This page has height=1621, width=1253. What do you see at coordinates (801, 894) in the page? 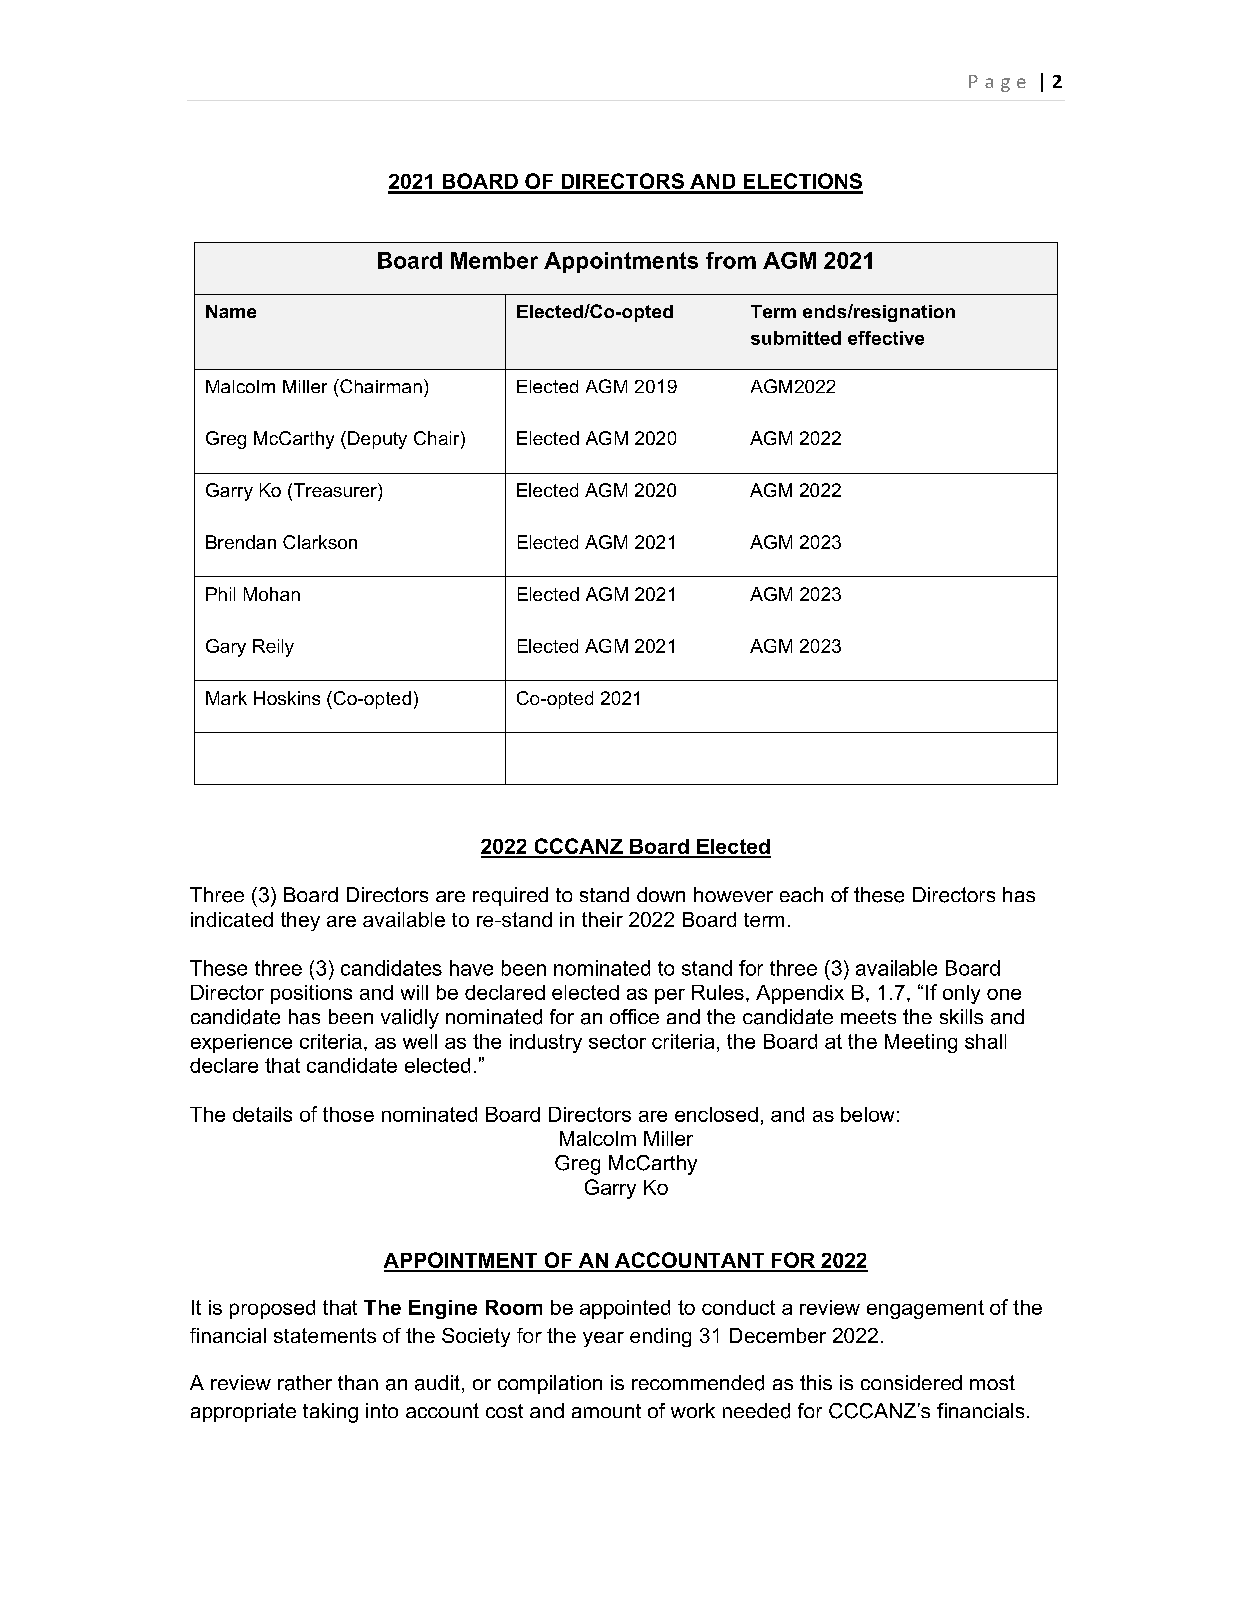
I see `each` at bounding box center [801, 894].
